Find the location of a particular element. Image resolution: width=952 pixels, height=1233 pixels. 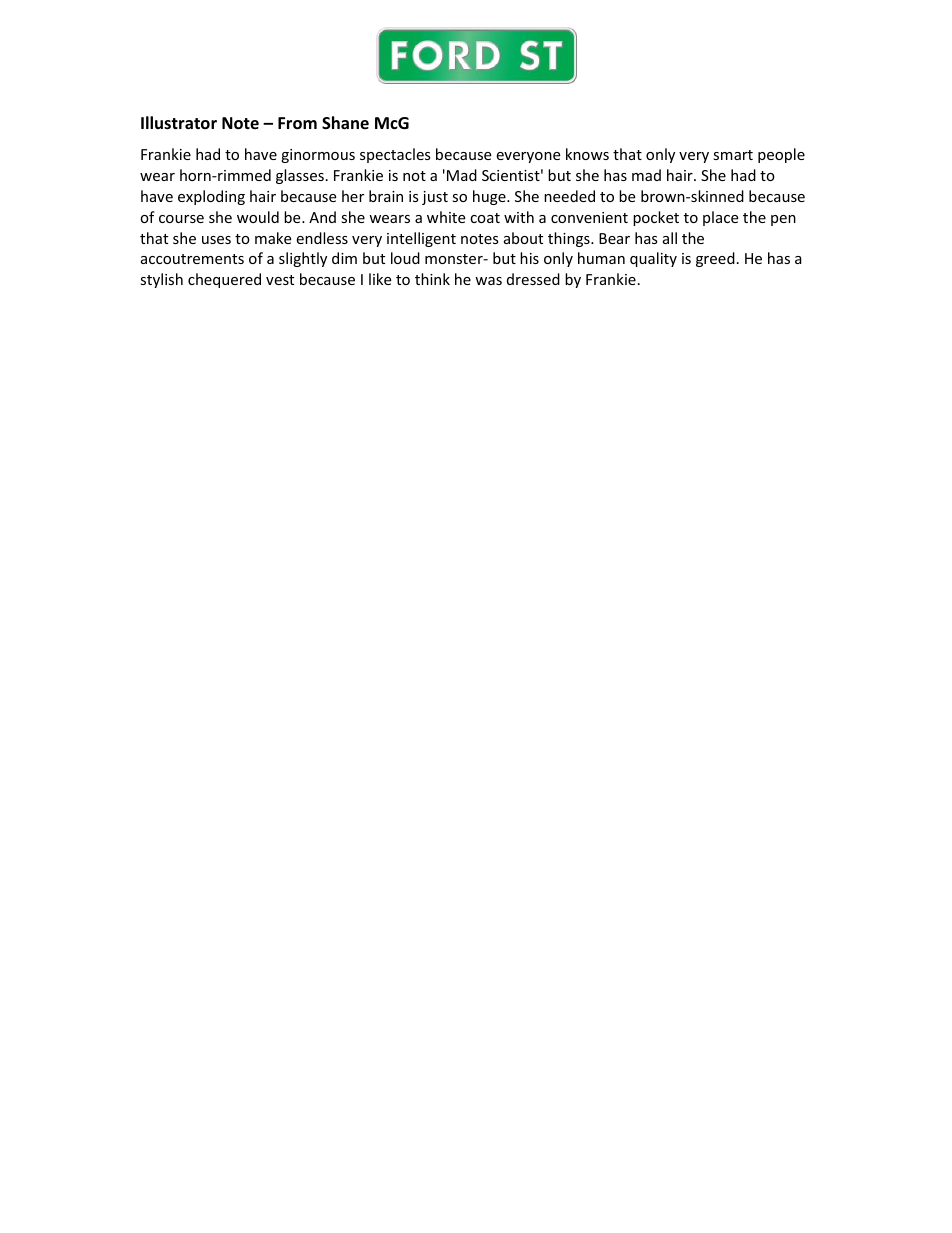

Illustrator is located at coordinates (179, 123).
